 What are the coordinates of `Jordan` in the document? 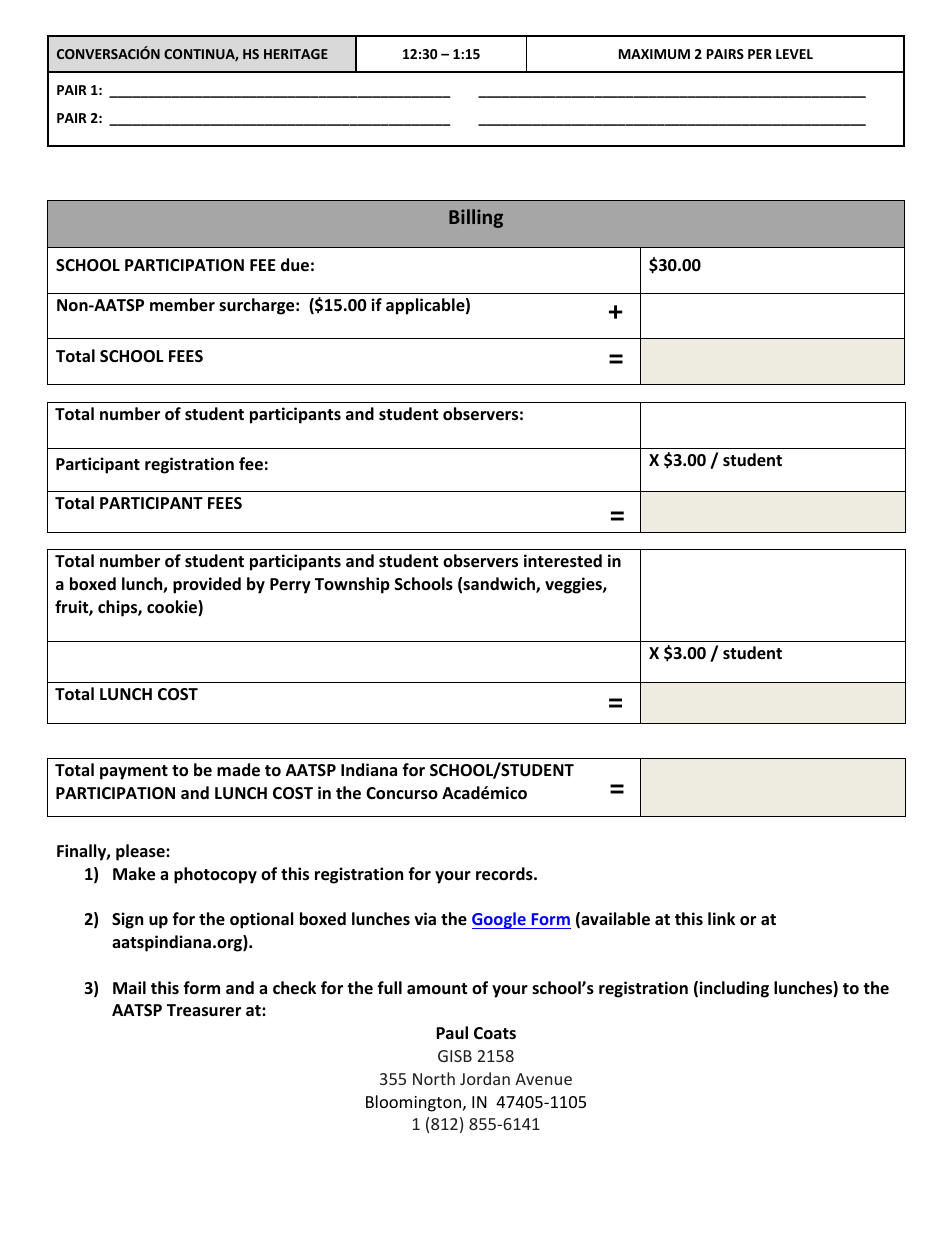 It's located at (485, 1078).
